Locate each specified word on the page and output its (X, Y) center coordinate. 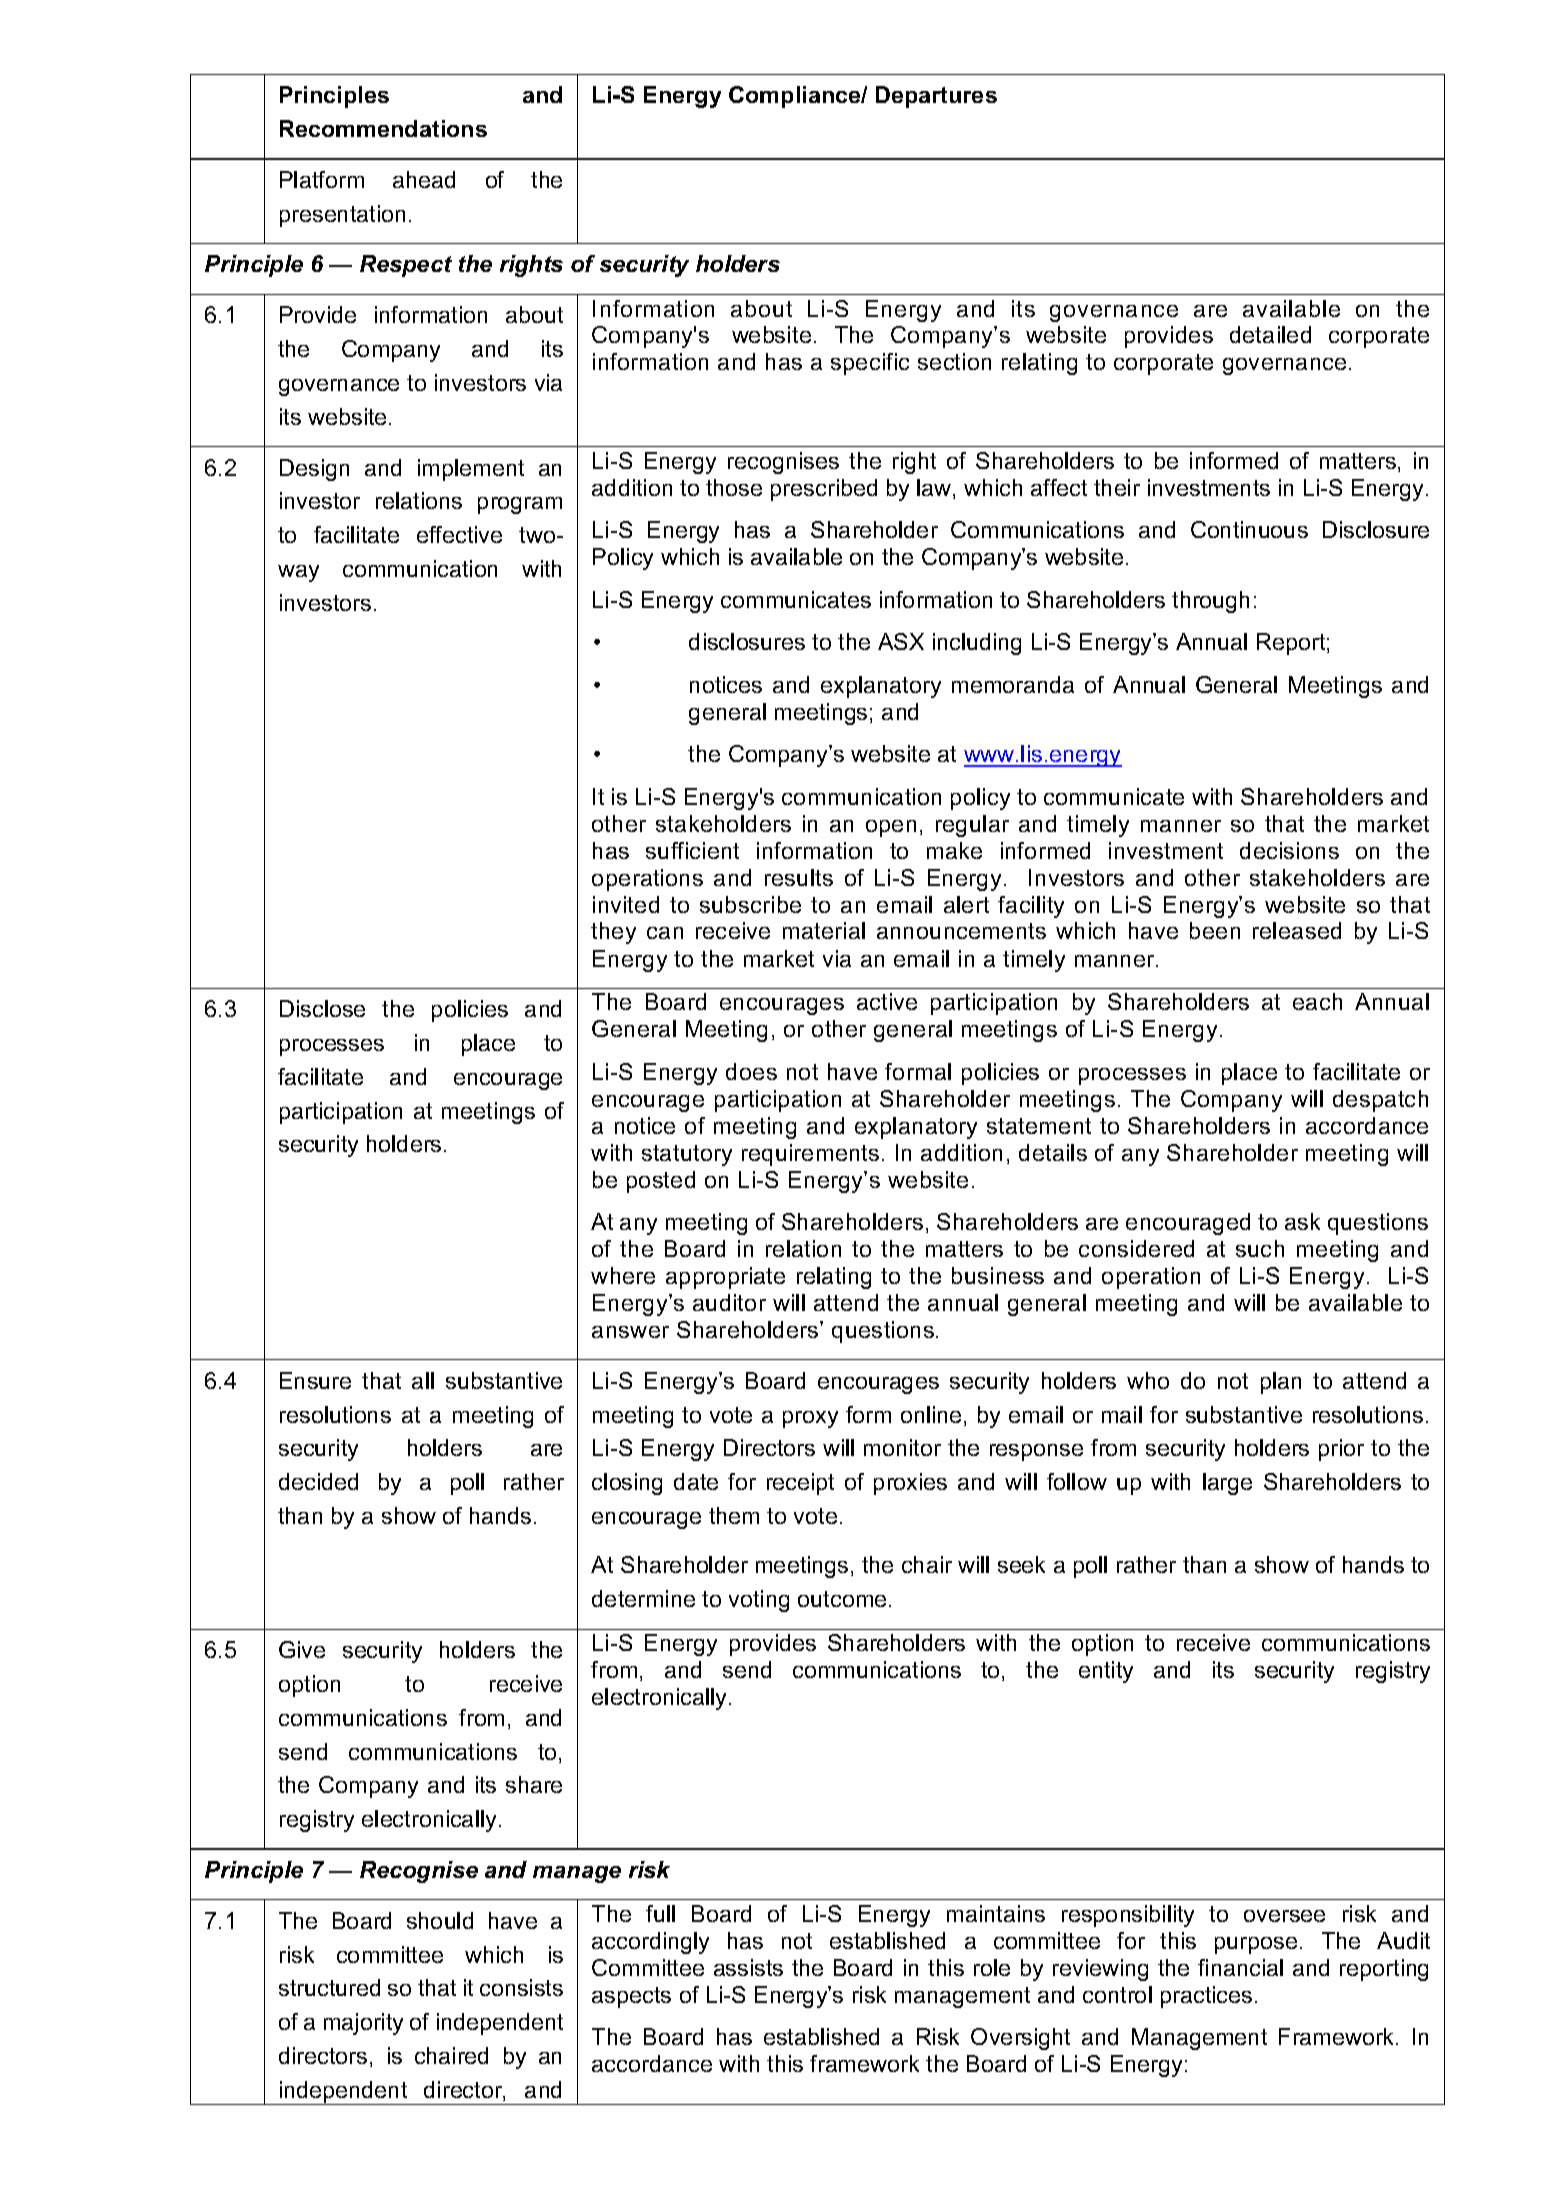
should (440, 1920)
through (1210, 602)
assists (748, 1967)
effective (459, 534)
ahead (424, 179)
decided (318, 1481)
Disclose (322, 1008)
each (1317, 1001)
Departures (936, 97)
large (1227, 1484)
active (887, 1001)
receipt (800, 1484)
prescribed (824, 490)
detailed (1270, 334)
